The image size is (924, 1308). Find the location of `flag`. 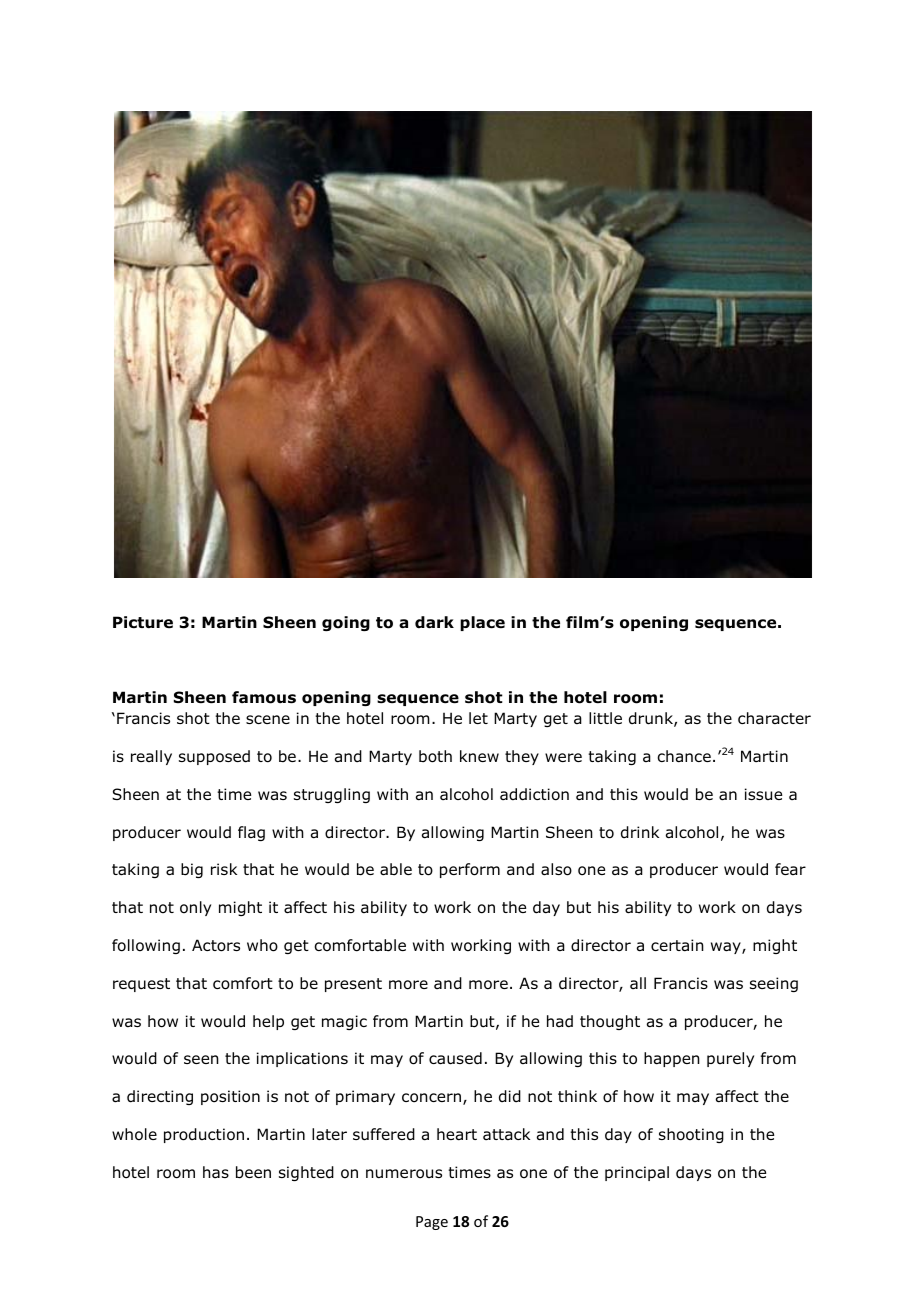

flag is located at coordinates (251, 833).
